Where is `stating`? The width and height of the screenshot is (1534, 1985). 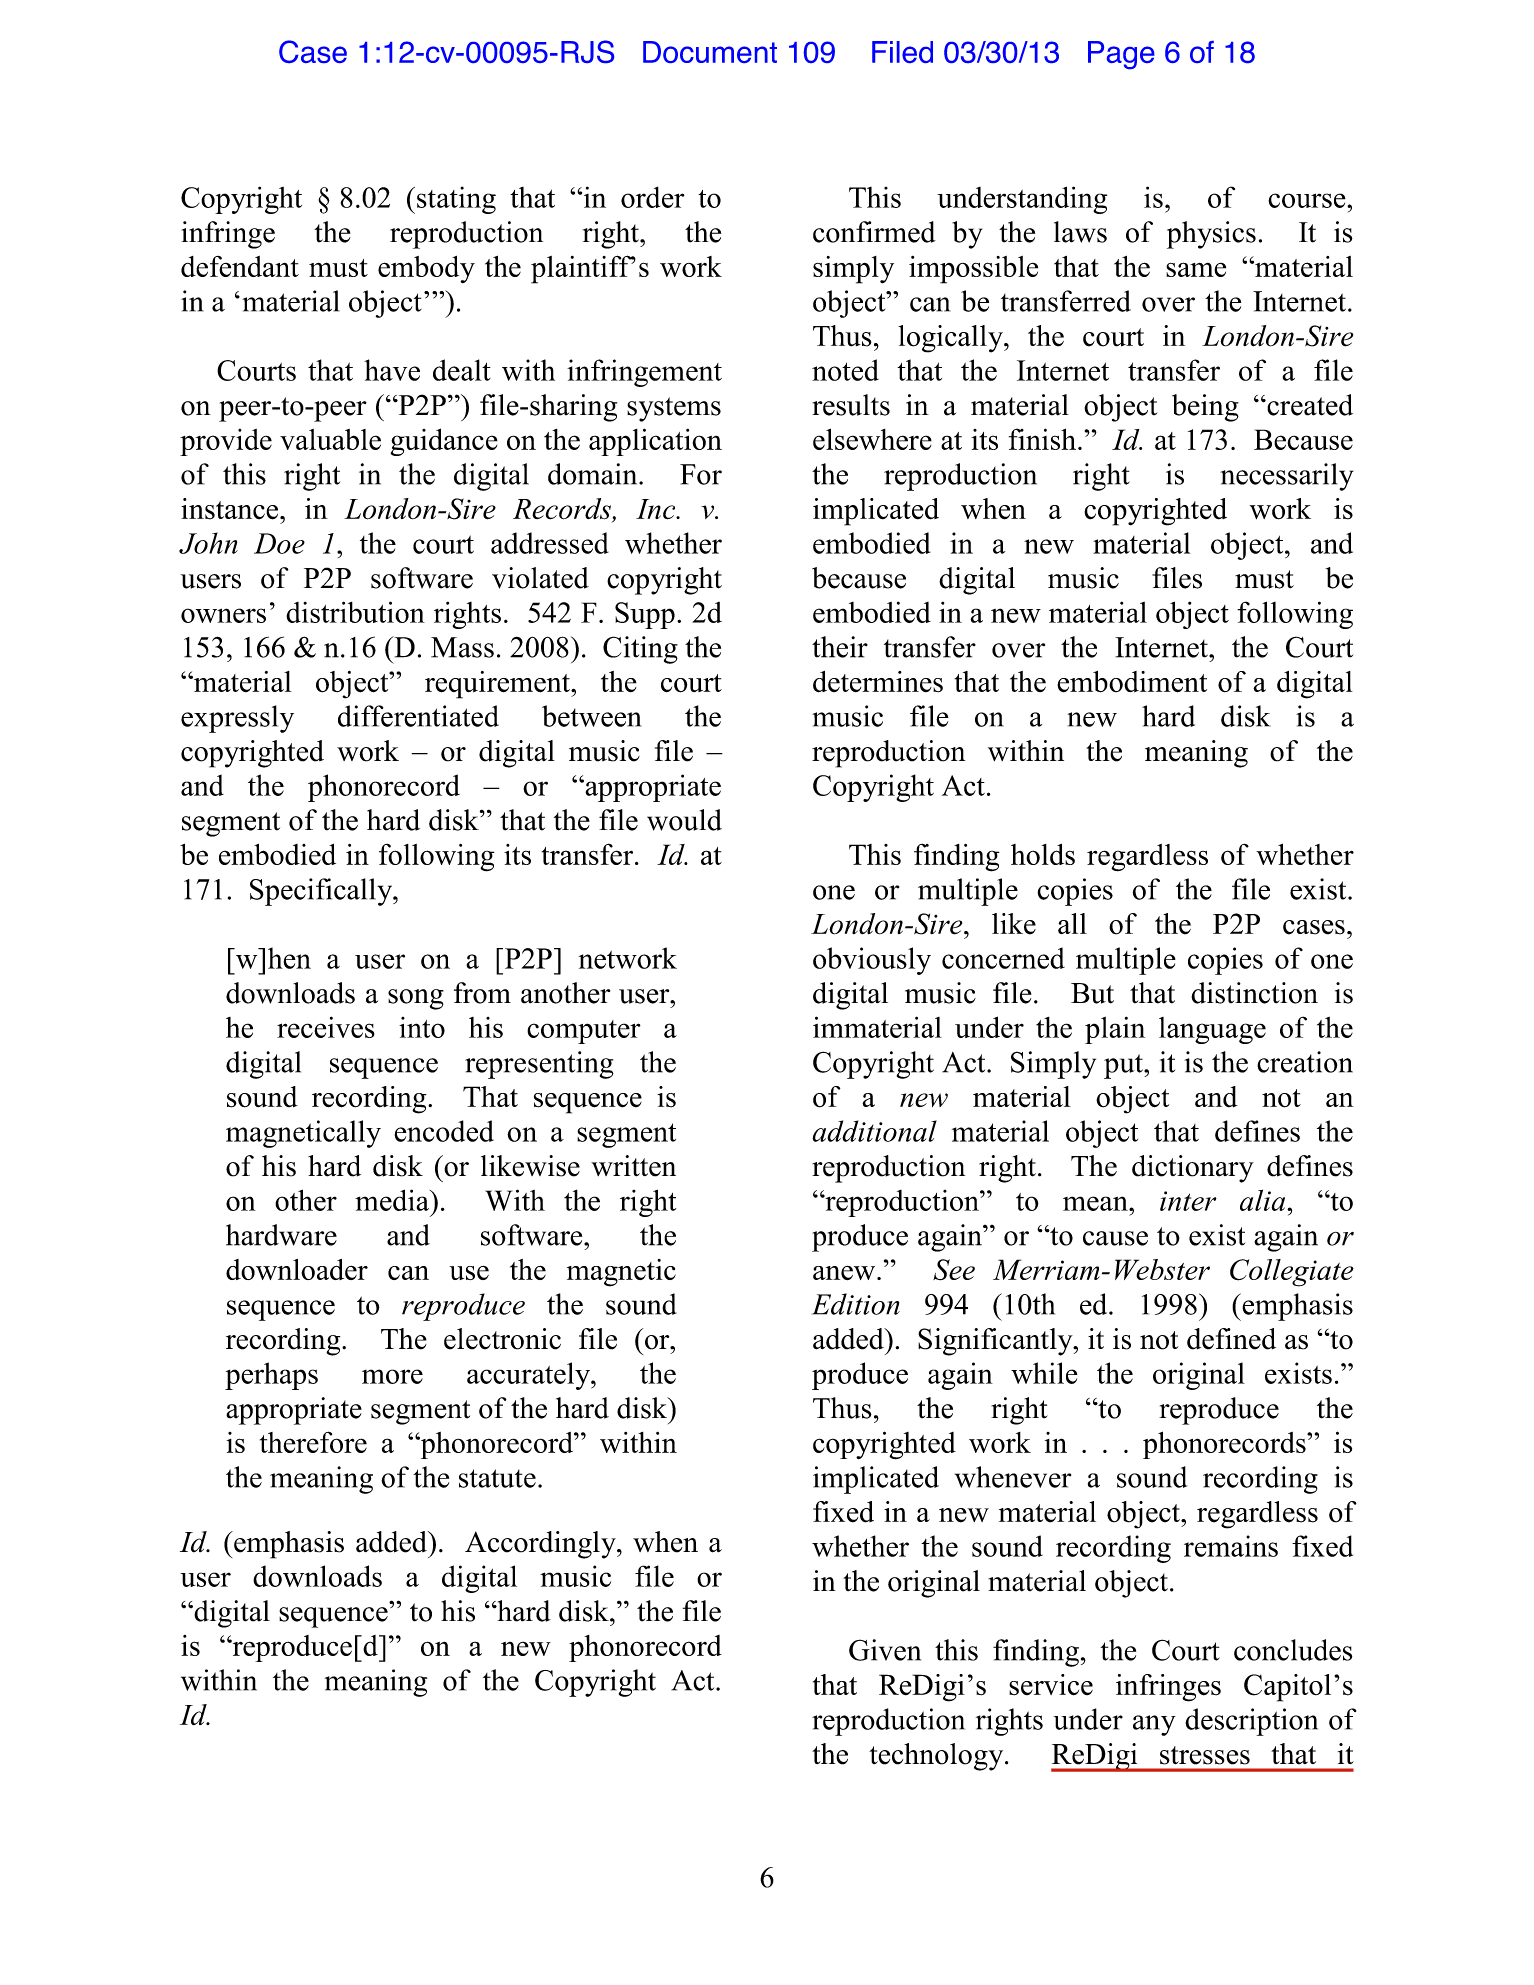
stating is located at coordinates (456, 200).
